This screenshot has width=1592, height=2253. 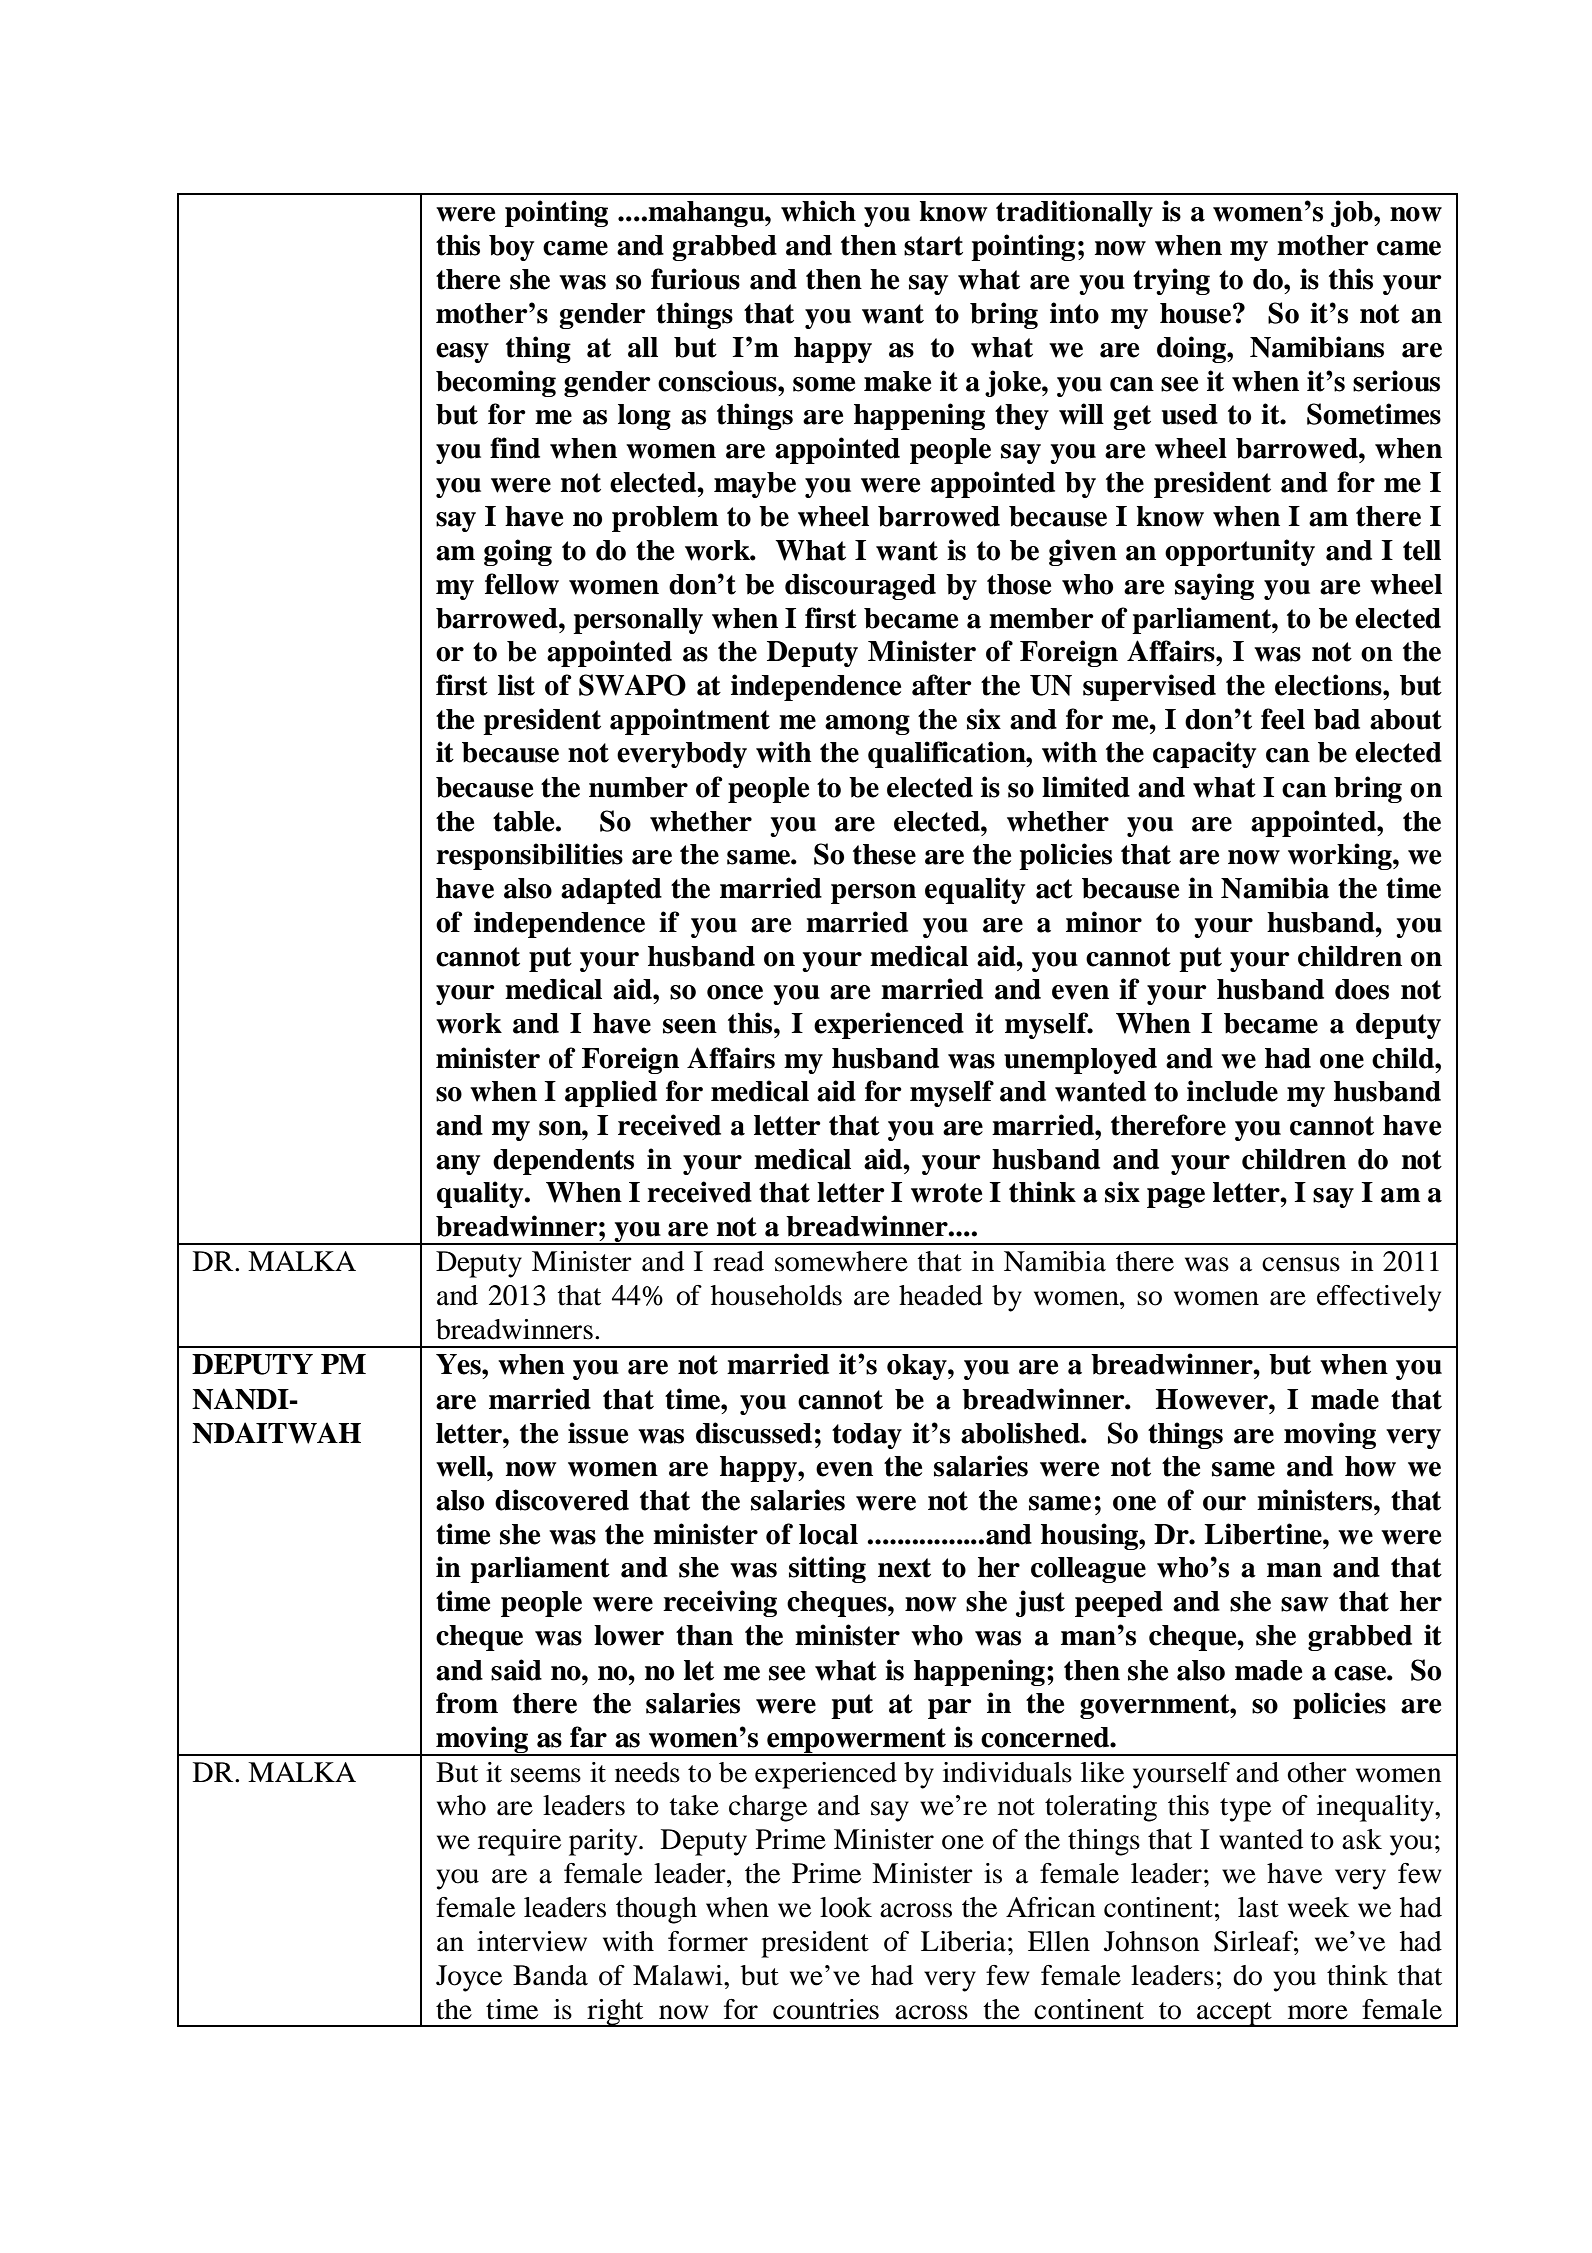 What do you see at coordinates (550, 1975) in the screenshot?
I see `Banda` at bounding box center [550, 1975].
